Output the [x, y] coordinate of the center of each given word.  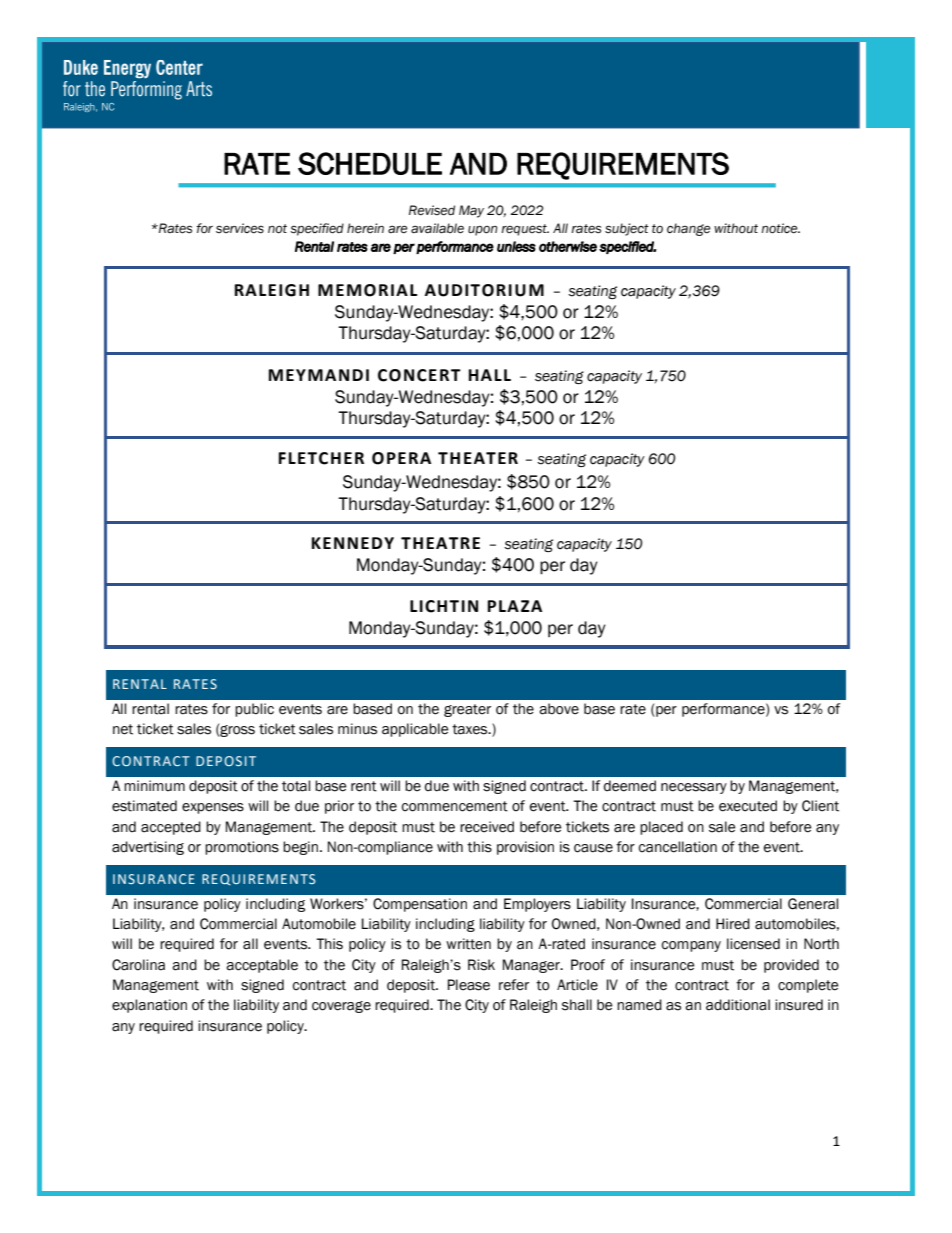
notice [780, 228]
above [559, 709]
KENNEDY [353, 543]
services [240, 228]
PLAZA [515, 606]
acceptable [262, 966]
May [471, 211]
